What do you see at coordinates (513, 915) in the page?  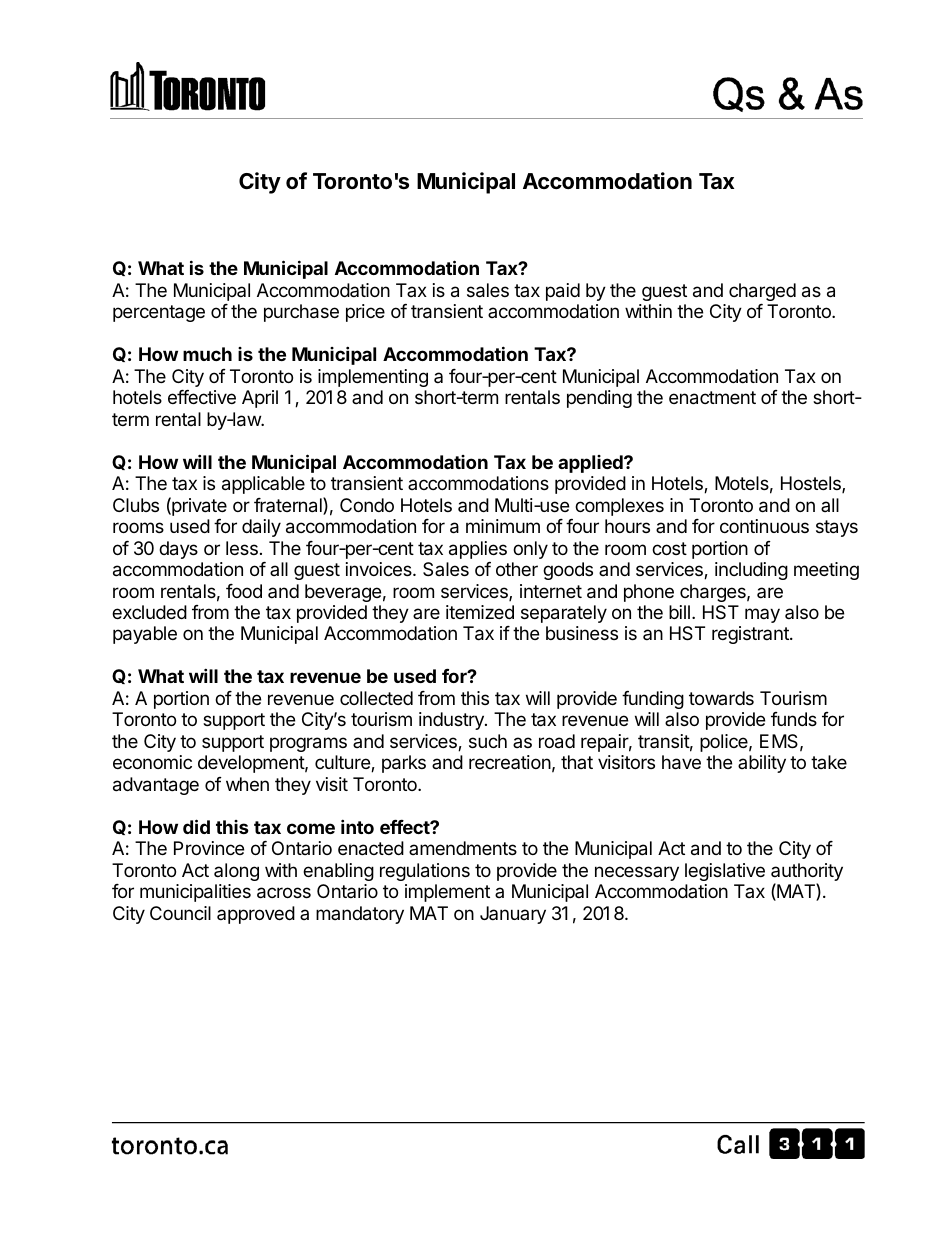 I see `January` at bounding box center [513, 915].
